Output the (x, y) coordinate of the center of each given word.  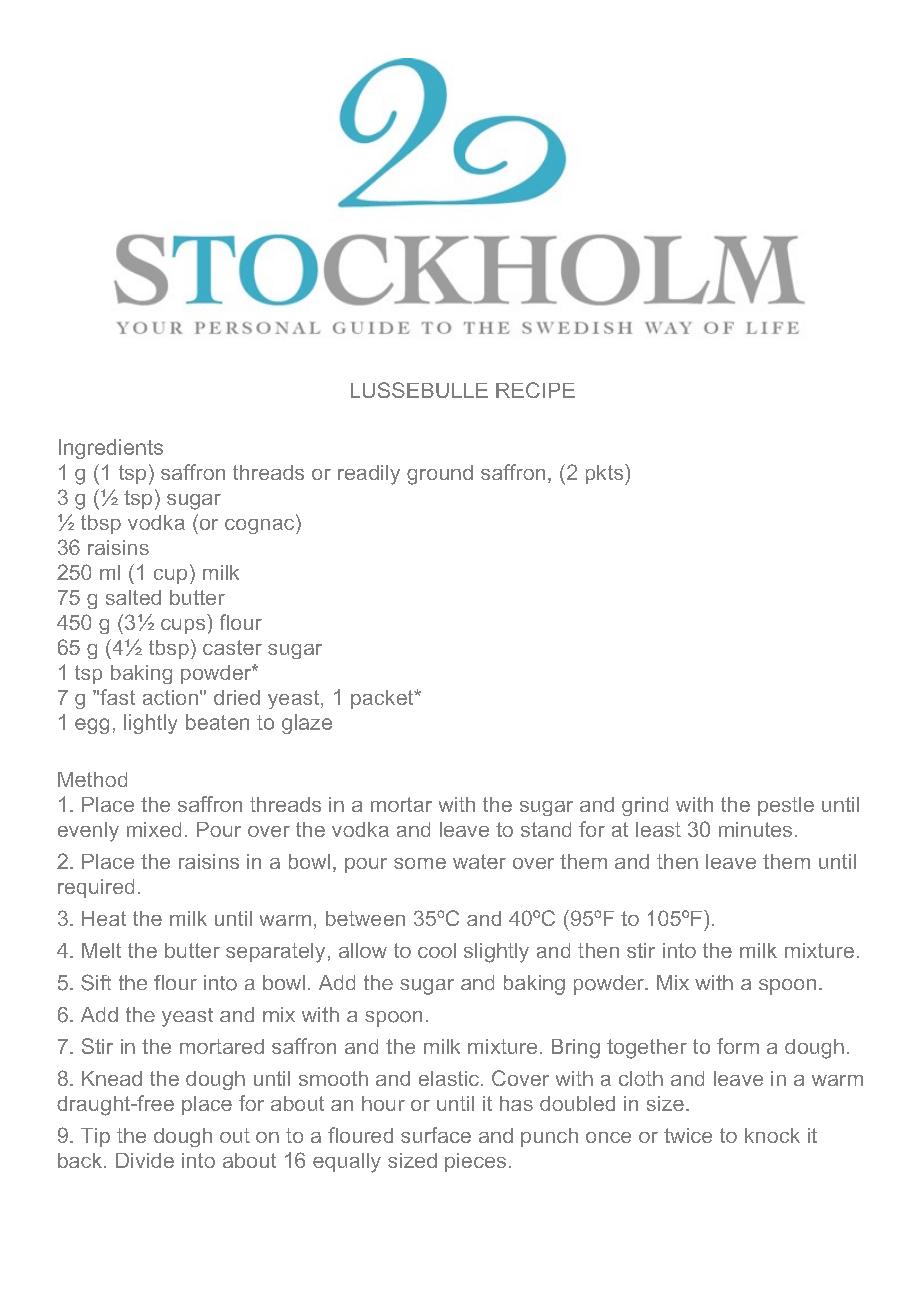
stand (546, 829)
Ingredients (111, 449)
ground (440, 475)
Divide (145, 1160)
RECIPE (535, 390)
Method (92, 779)
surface (436, 1135)
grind (645, 806)
